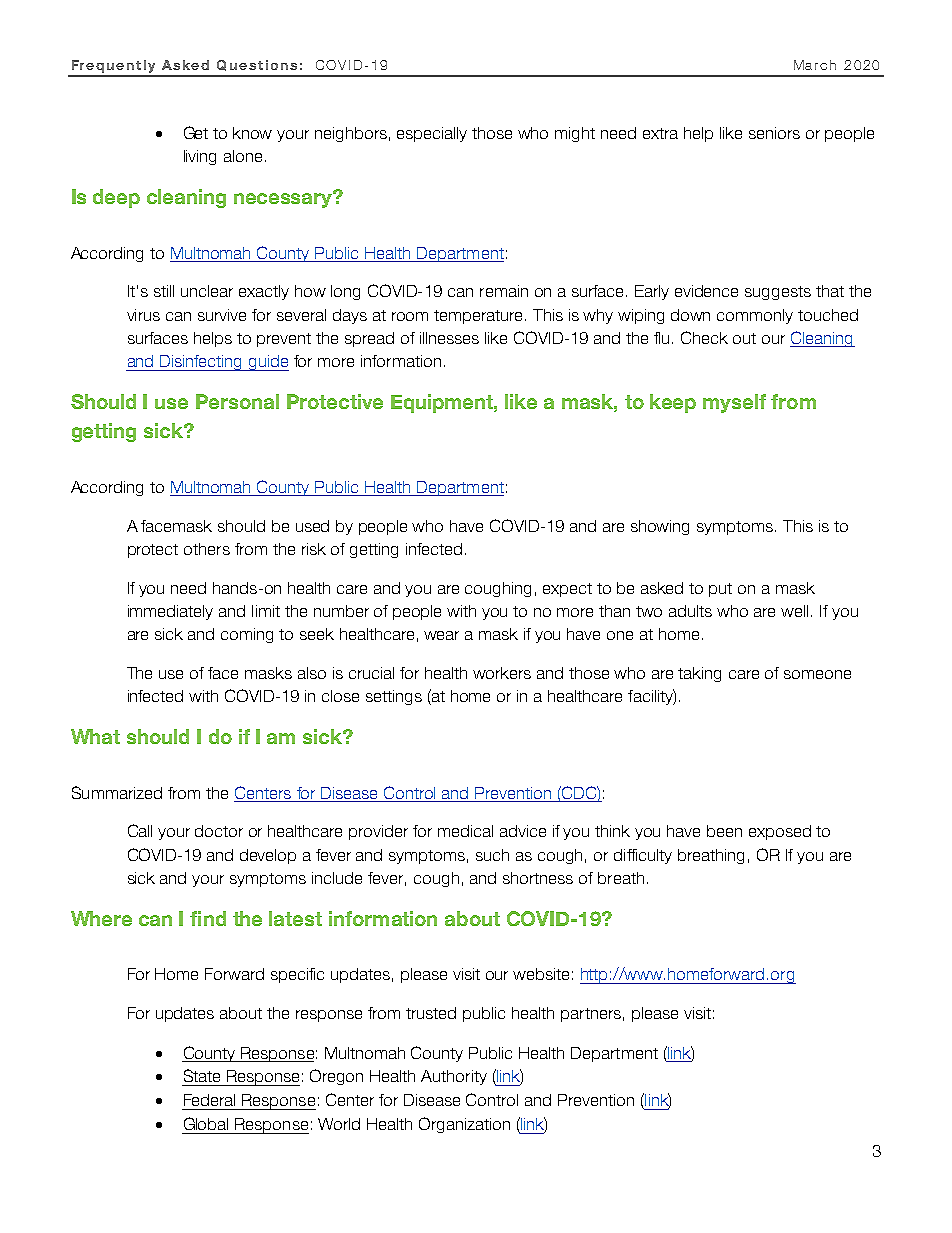  I want to click on Federal, so click(209, 1100).
